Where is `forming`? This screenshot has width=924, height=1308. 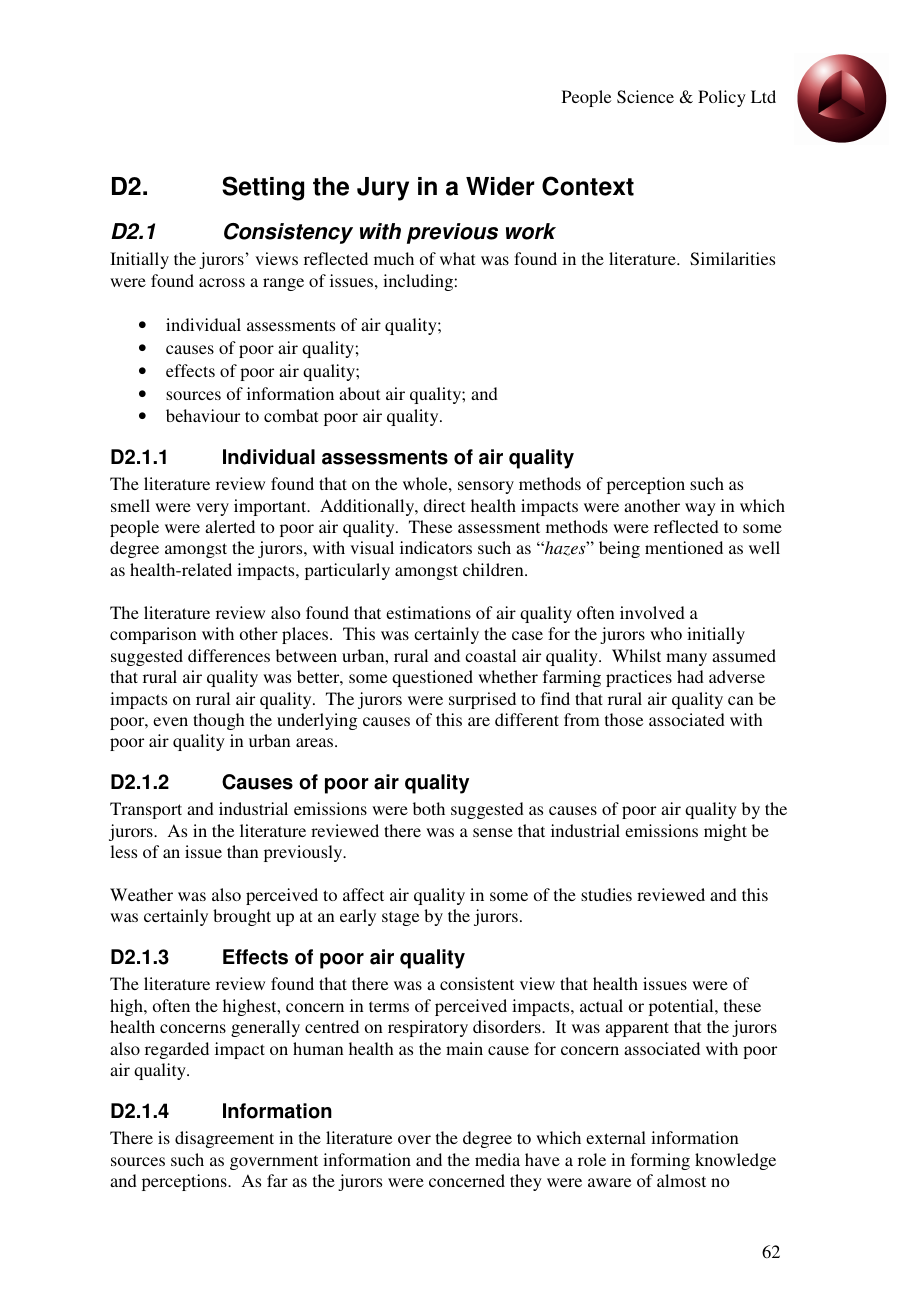
forming is located at coordinates (660, 1161).
